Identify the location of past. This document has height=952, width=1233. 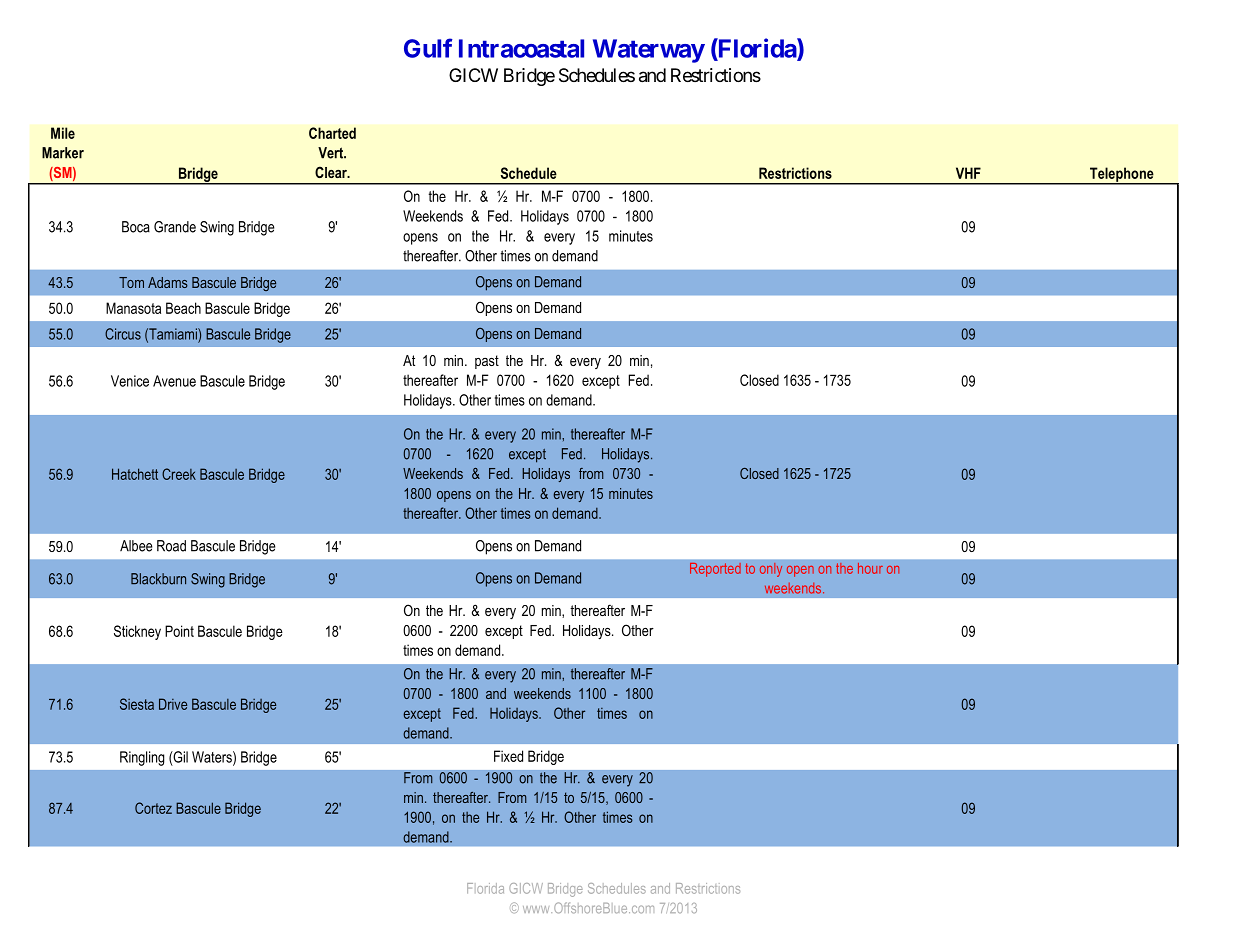
(487, 362).
